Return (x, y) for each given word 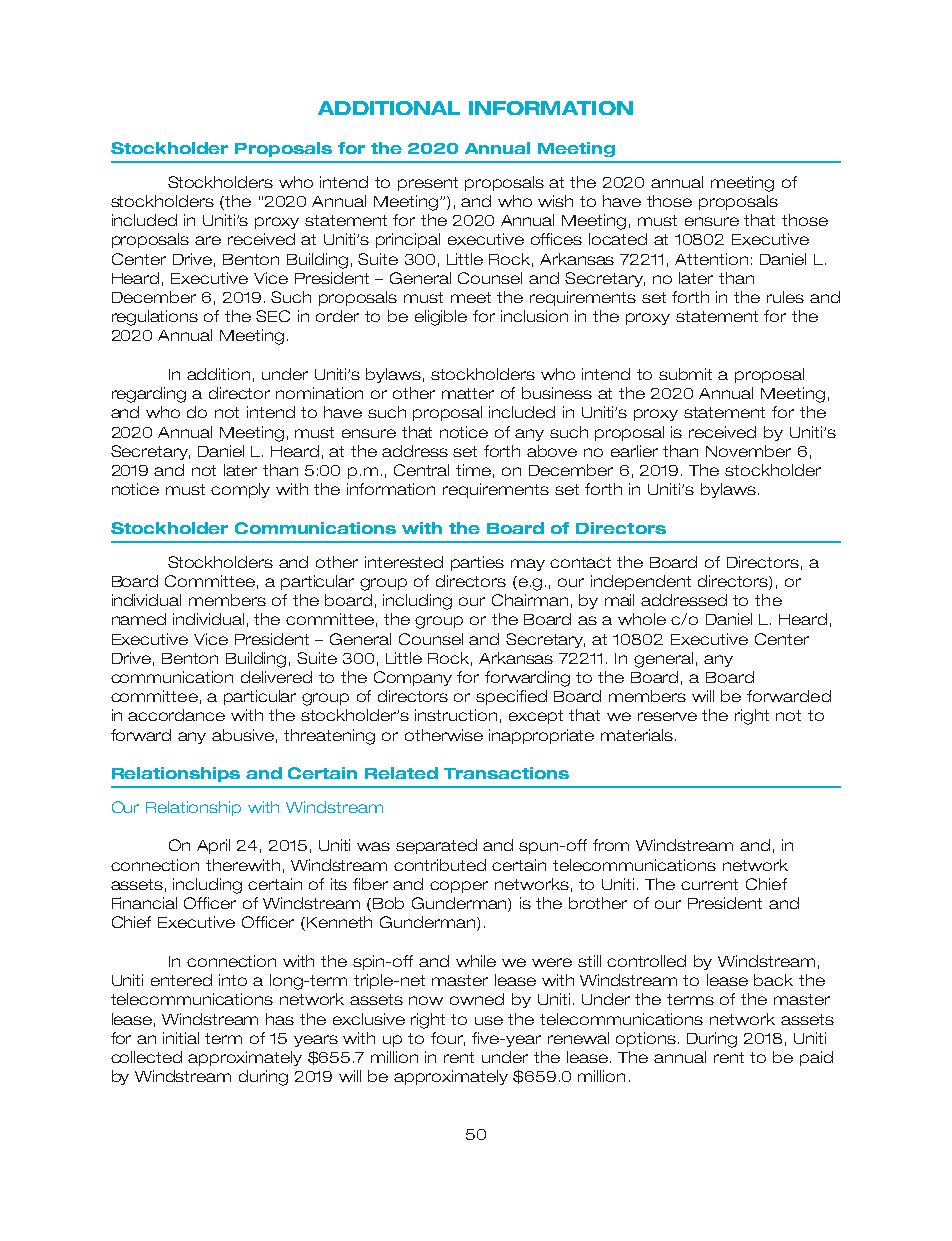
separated (436, 846)
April (213, 846)
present (428, 184)
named (139, 619)
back (773, 980)
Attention (711, 259)
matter (468, 393)
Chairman (530, 600)
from (611, 845)
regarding (149, 395)
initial (181, 1038)
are (208, 240)
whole (642, 619)
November (748, 451)
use (489, 1020)
